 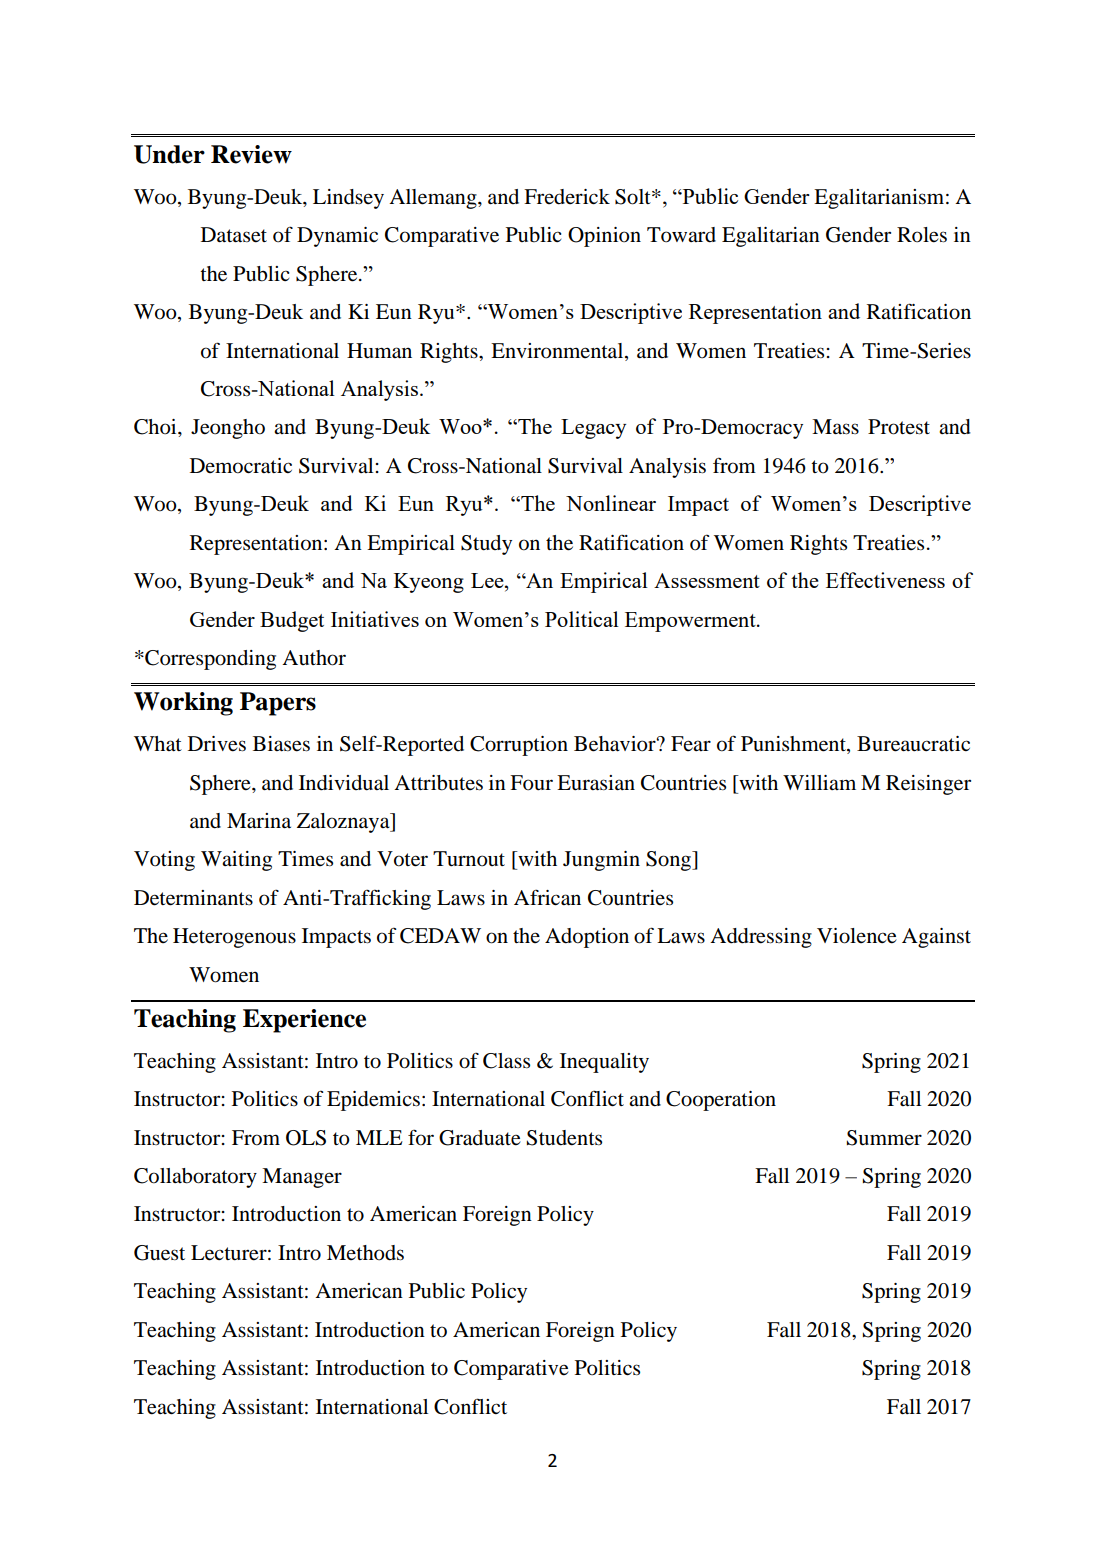 I want to click on Manager, so click(x=302, y=1178).
